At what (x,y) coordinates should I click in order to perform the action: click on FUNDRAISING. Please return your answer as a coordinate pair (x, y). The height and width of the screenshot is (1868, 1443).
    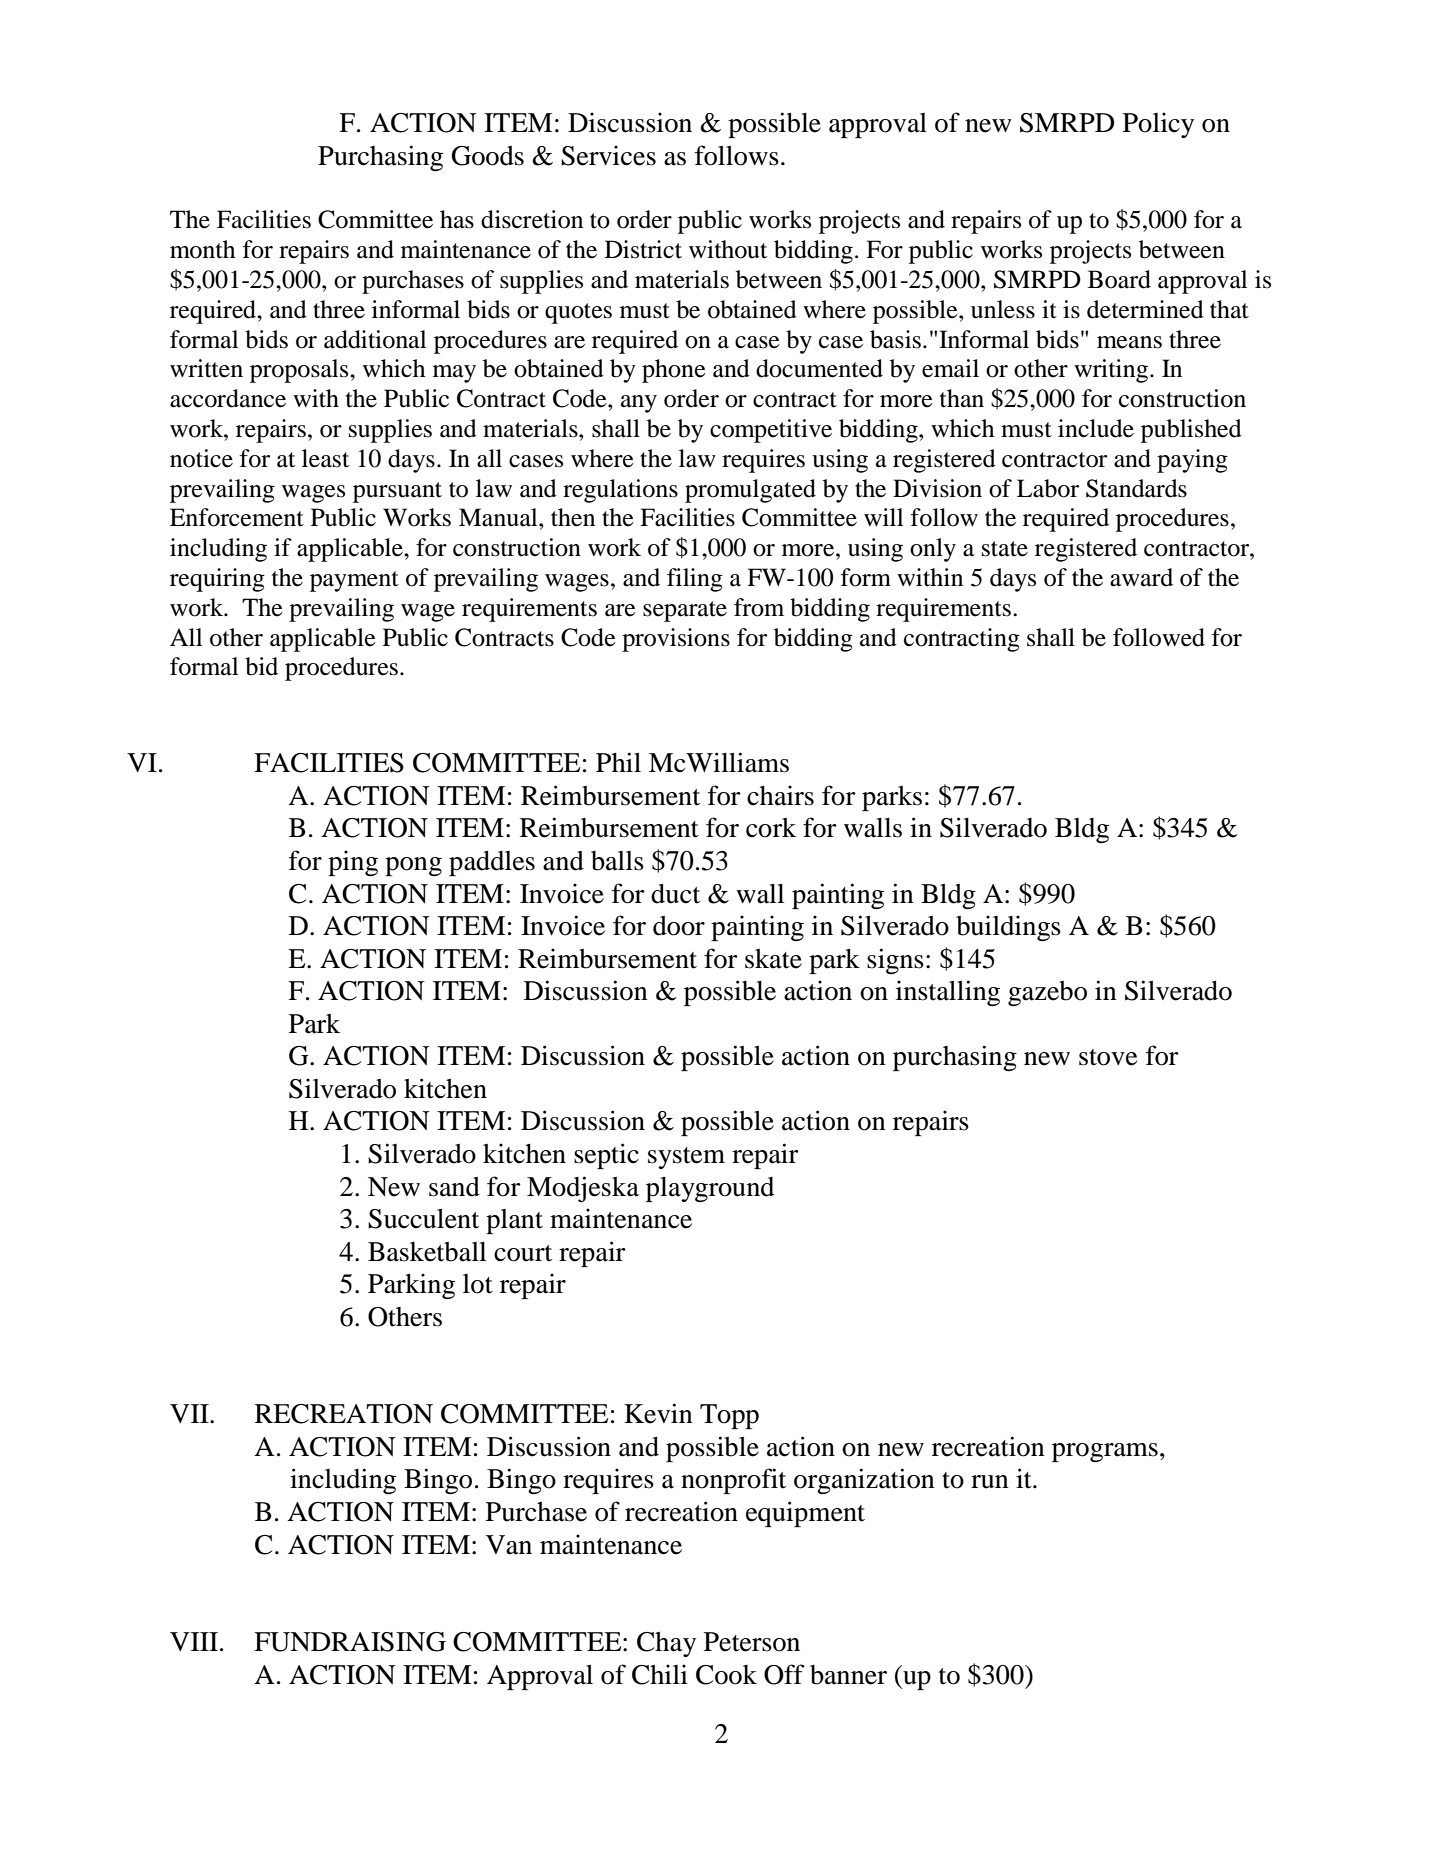
    Looking at the image, I should click on (350, 1642).
